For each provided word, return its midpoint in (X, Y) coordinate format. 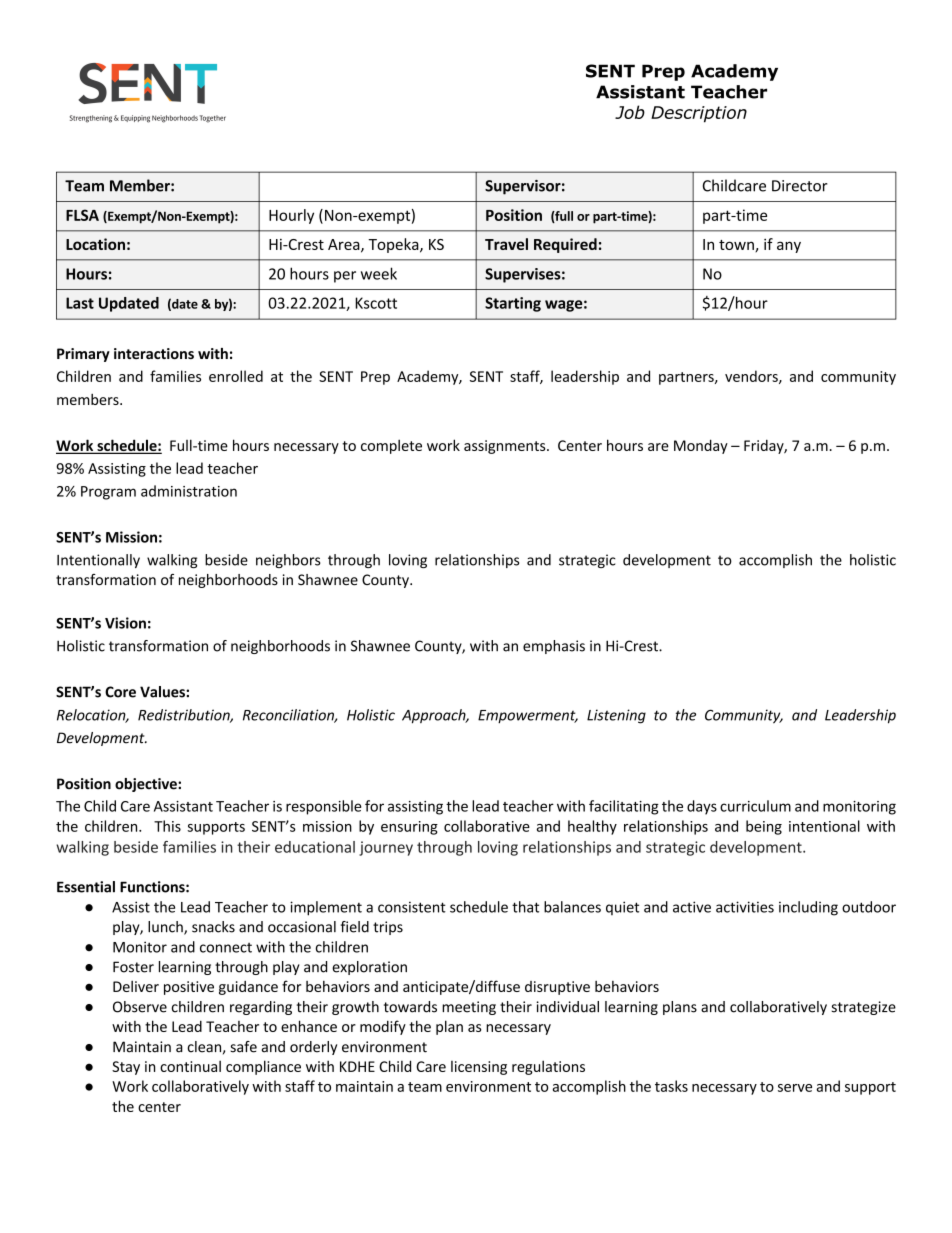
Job (630, 112)
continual (190, 1066)
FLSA (82, 215)
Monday (701, 446)
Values (163, 692)
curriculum (755, 806)
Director (800, 186)
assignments (506, 447)
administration (189, 491)
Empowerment (528, 717)
